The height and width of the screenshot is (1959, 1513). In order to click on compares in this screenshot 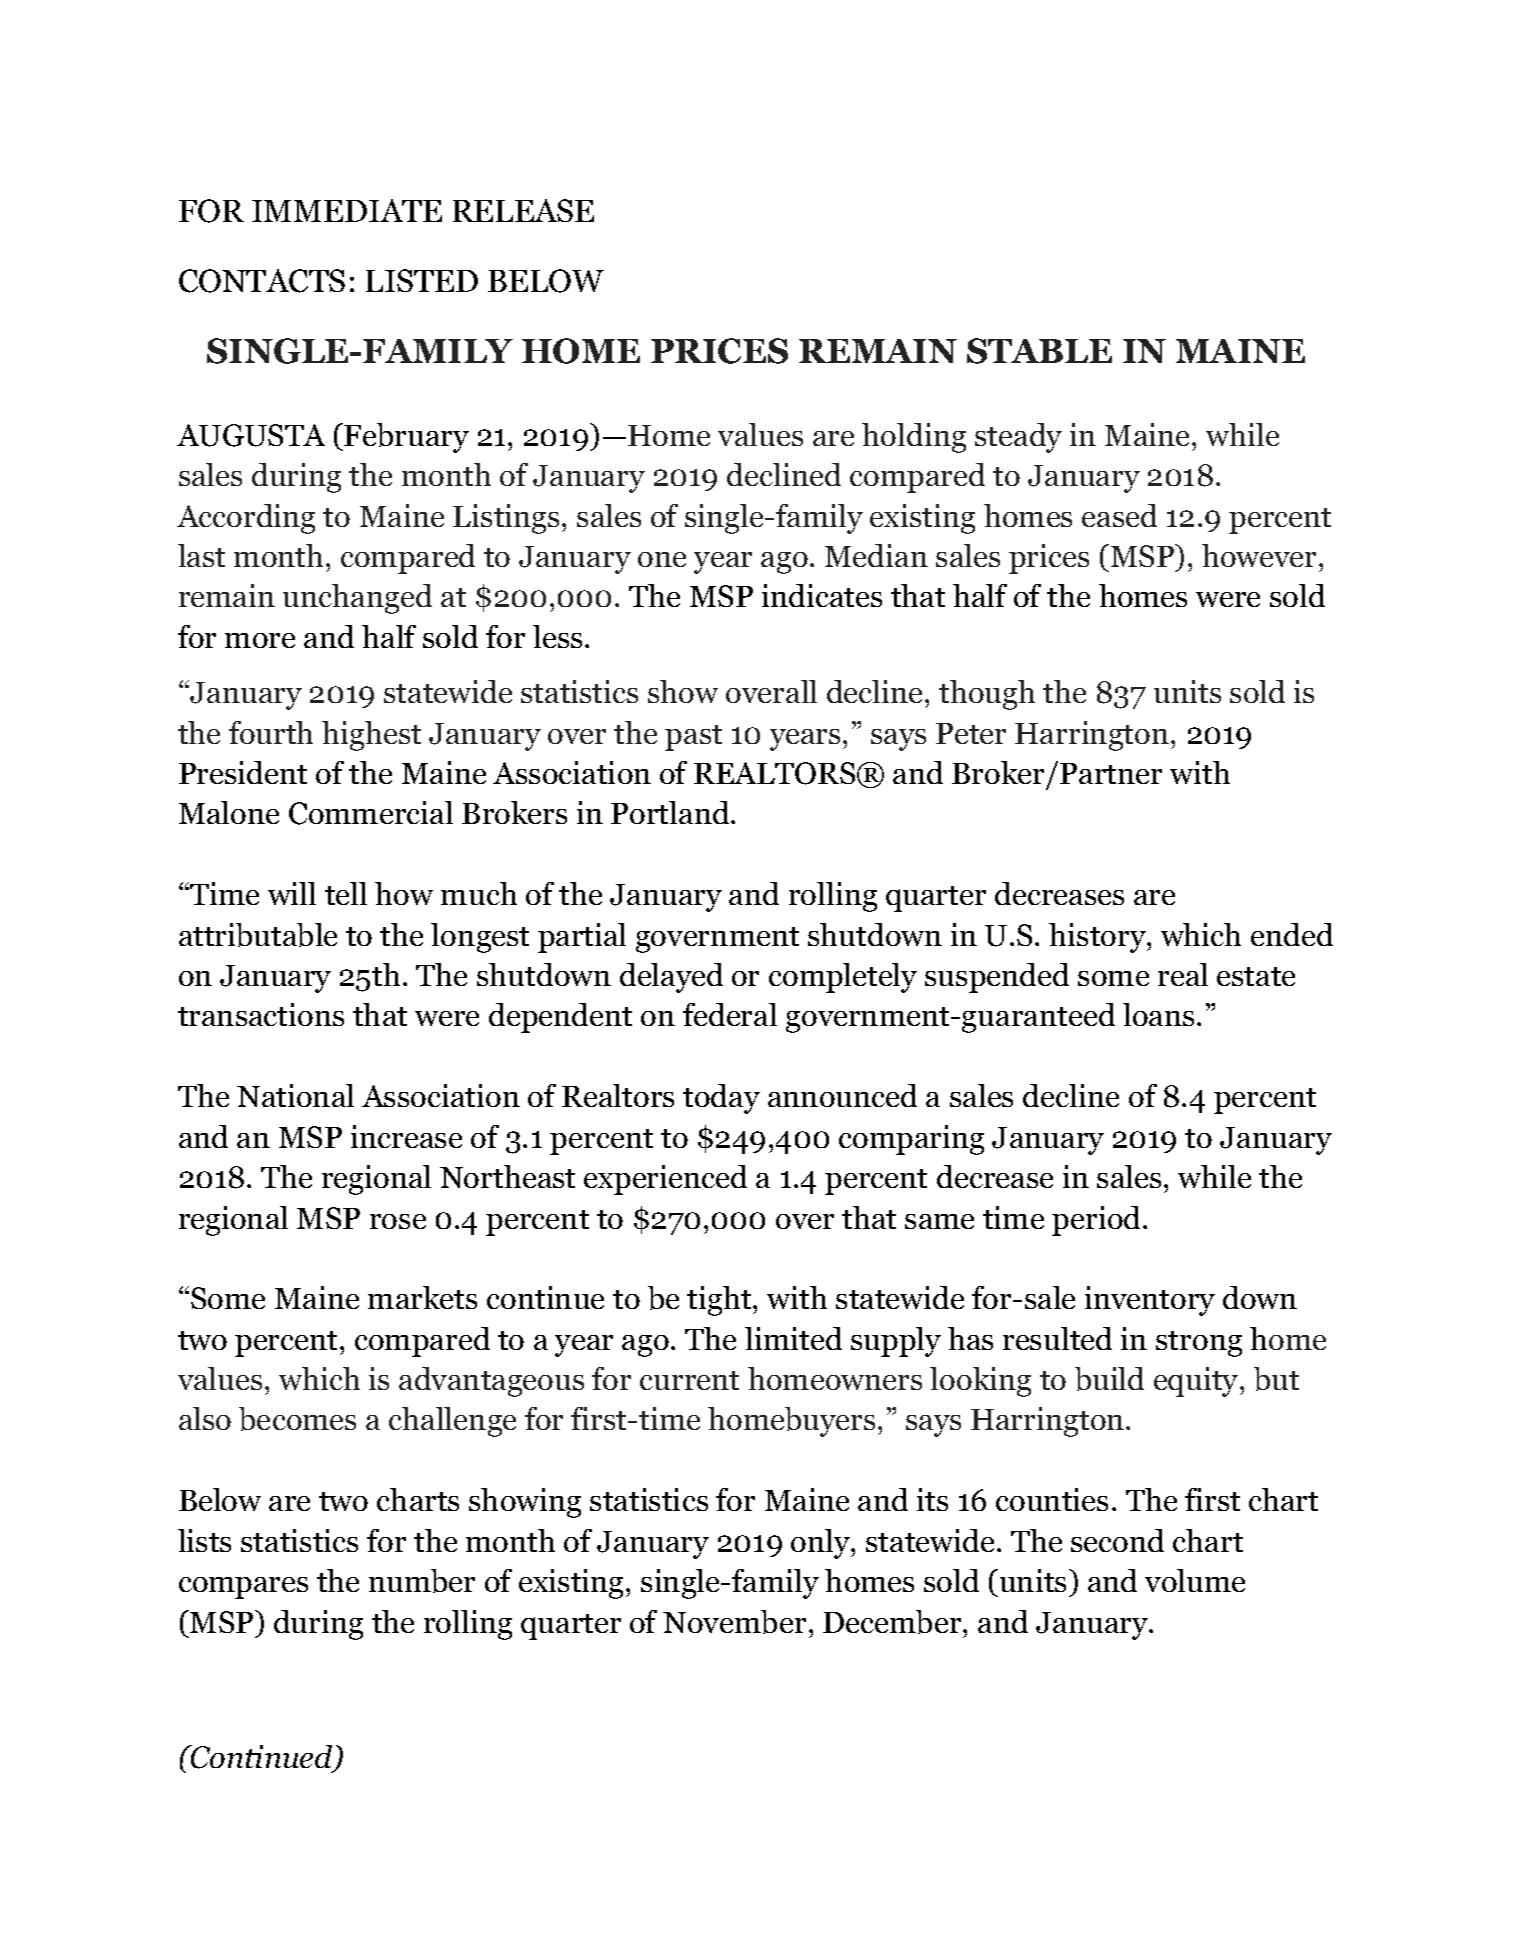, I will do `click(243, 1588)`.
